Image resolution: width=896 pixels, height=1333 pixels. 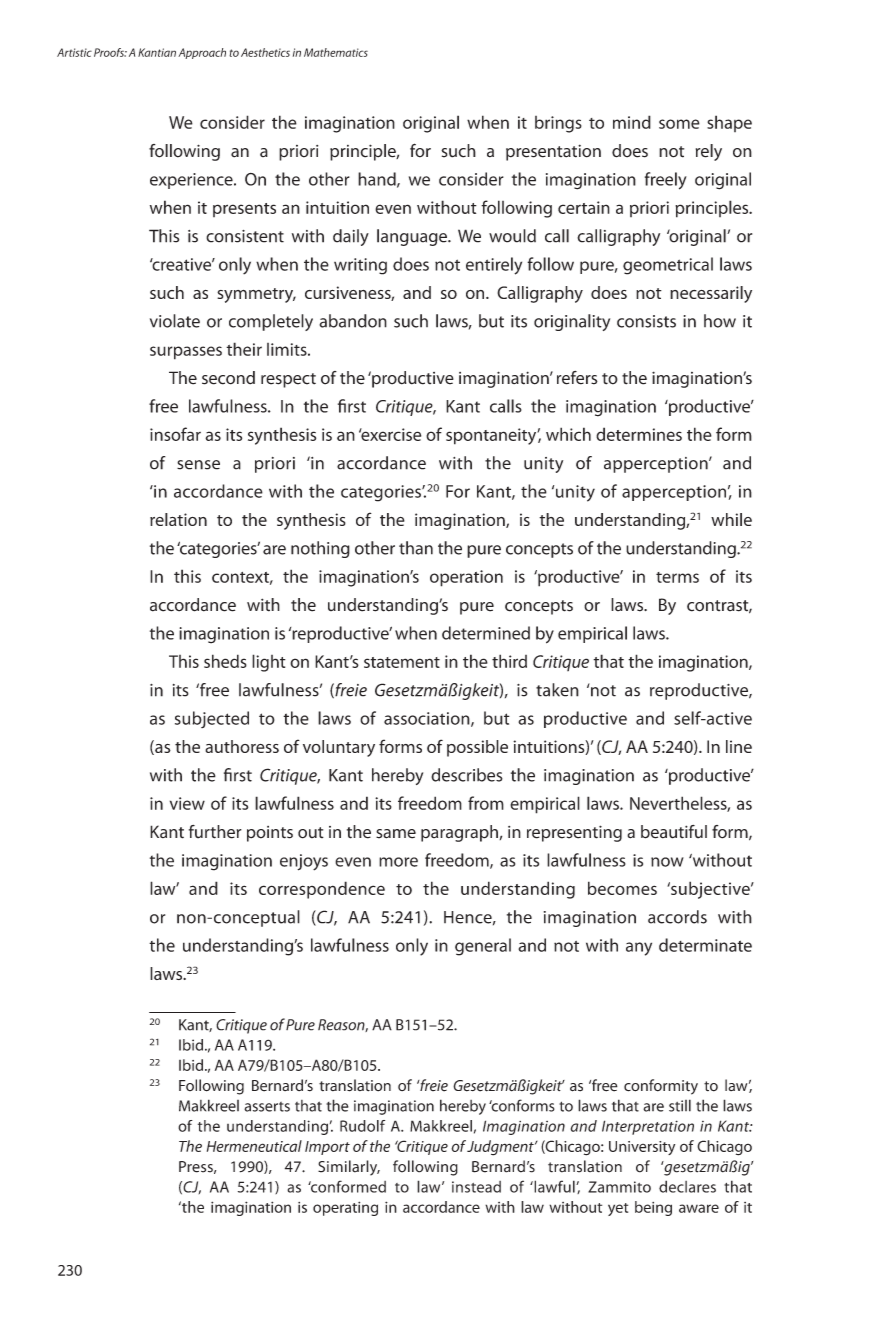 What do you see at coordinates (336, 52) in the screenshot?
I see `Mathematics` at bounding box center [336, 52].
